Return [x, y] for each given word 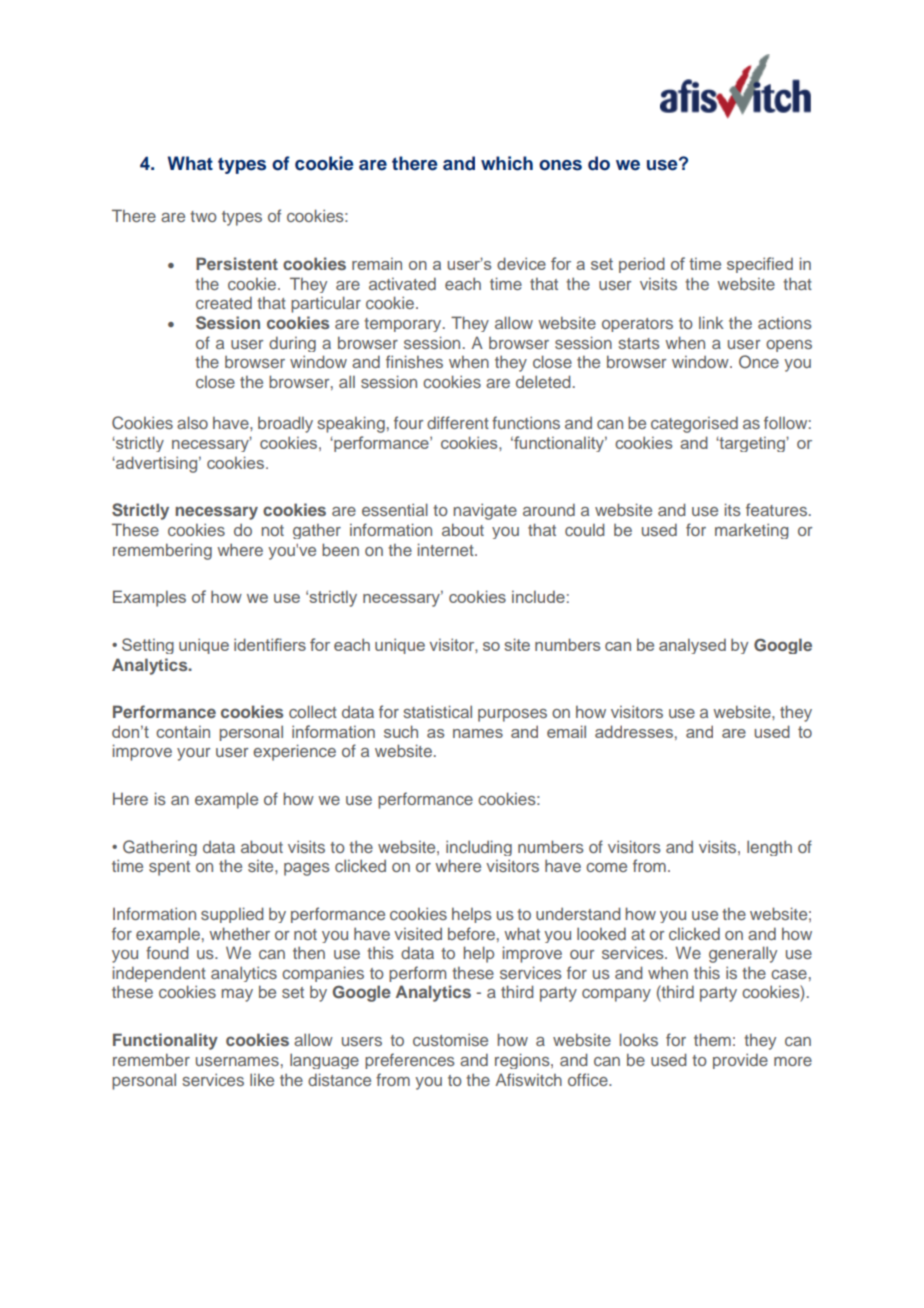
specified [760, 265]
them [712, 1039]
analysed [692, 646]
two [203, 216]
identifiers [270, 644]
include [538, 596]
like [262, 1079]
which [507, 163]
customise [450, 1039]
